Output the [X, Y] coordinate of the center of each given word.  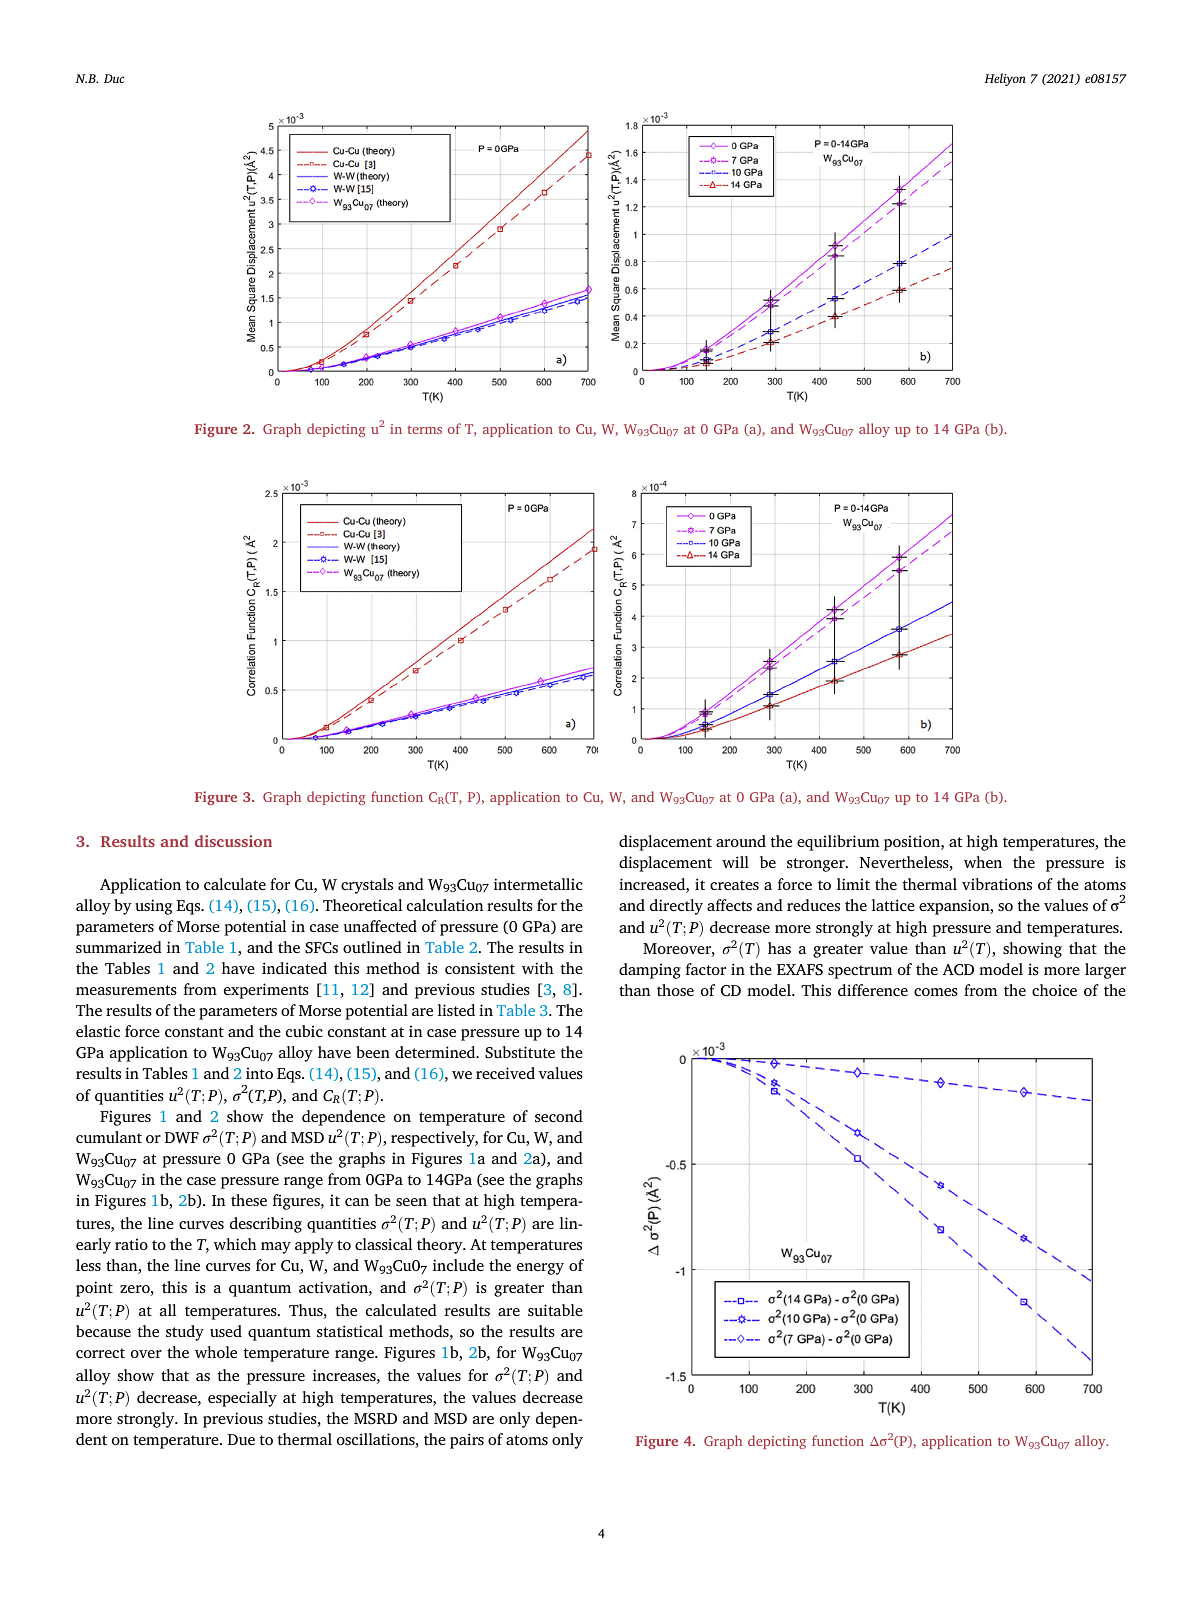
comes [936, 992]
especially [242, 1399]
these [249, 1200]
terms [424, 429]
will [735, 862]
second [559, 1116]
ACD [958, 970]
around [741, 841]
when [983, 862]
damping [650, 971]
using [153, 907]
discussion [233, 841]
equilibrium [838, 843]
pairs [467, 1441]
